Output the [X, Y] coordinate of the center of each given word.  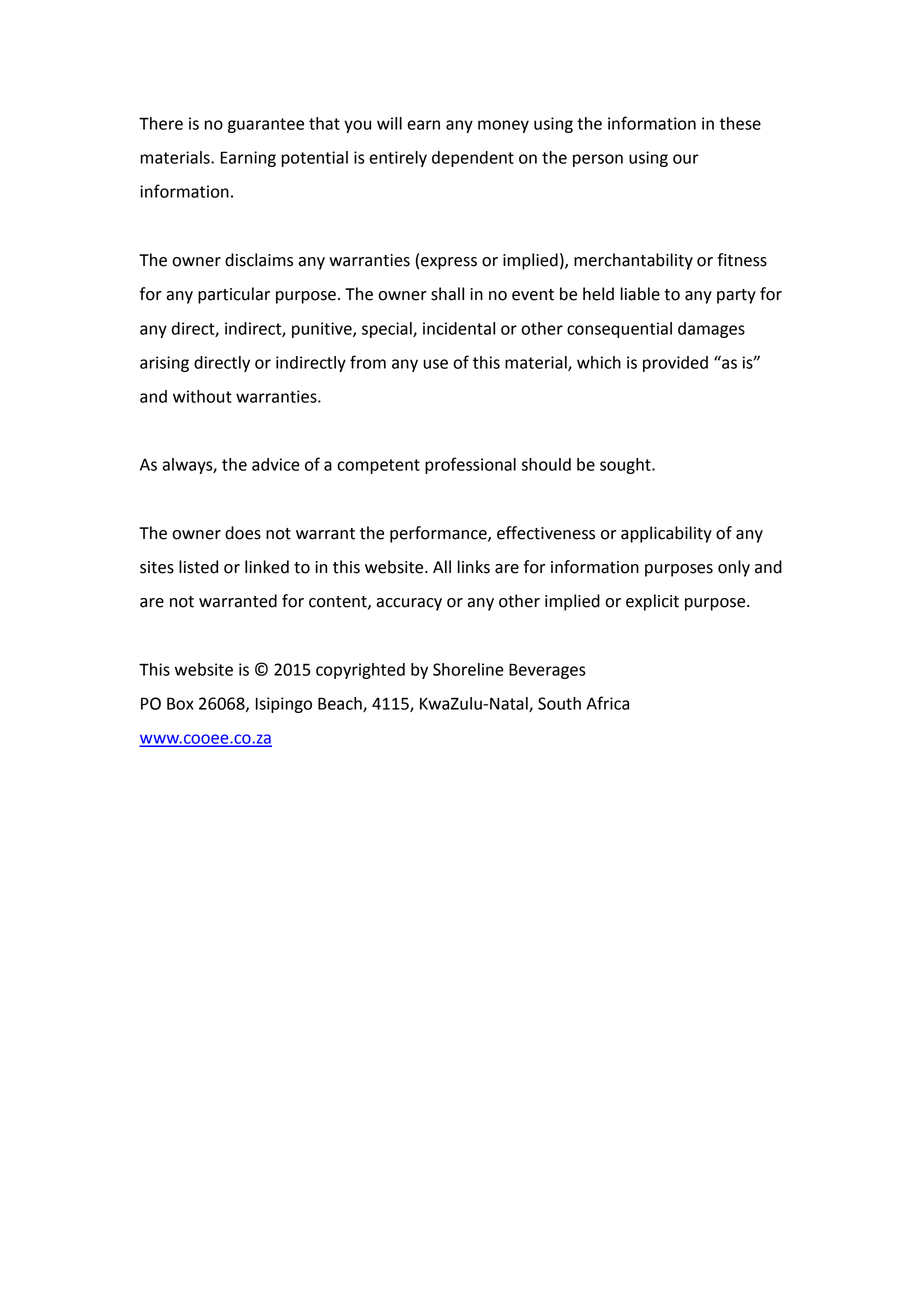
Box [180, 703]
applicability [666, 534]
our [686, 159]
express [449, 263]
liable [640, 294]
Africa [607, 703]
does [243, 533]
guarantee [266, 125]
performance [439, 534]
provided [675, 364]
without [202, 396]
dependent [473, 159]
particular [234, 295]
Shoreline [468, 669]
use [435, 364]
